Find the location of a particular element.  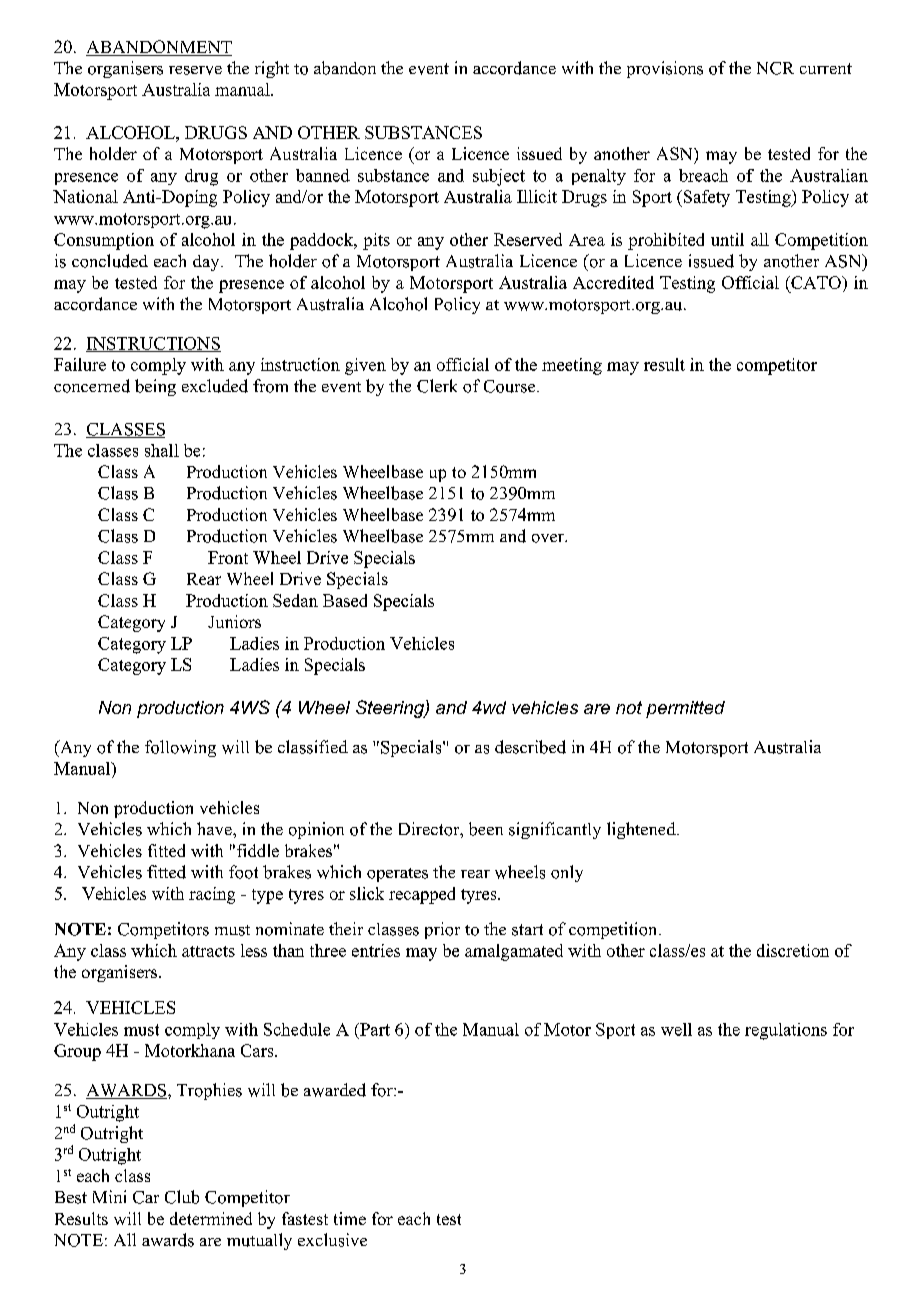

time is located at coordinates (350, 1218).
